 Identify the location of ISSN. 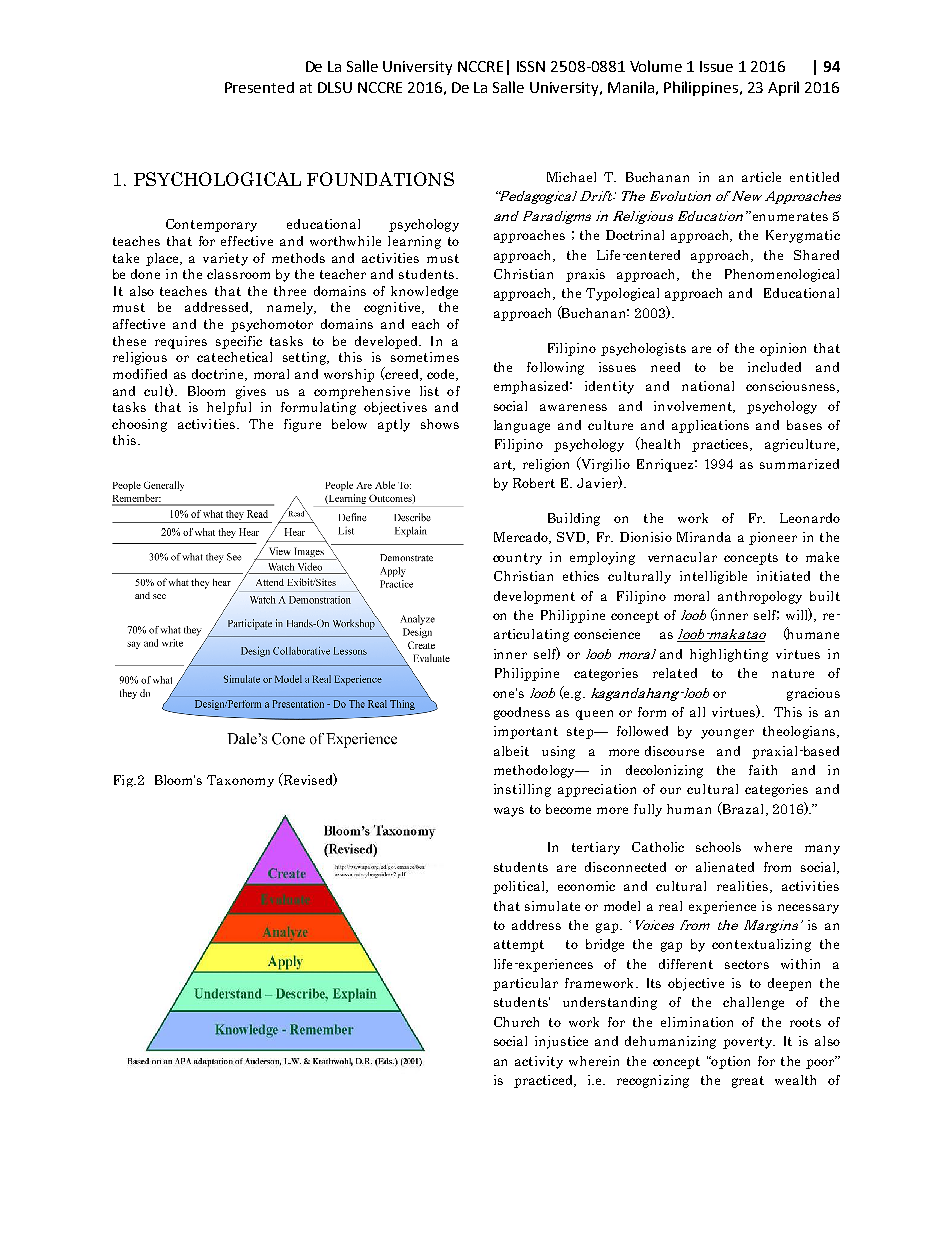
(531, 66).
